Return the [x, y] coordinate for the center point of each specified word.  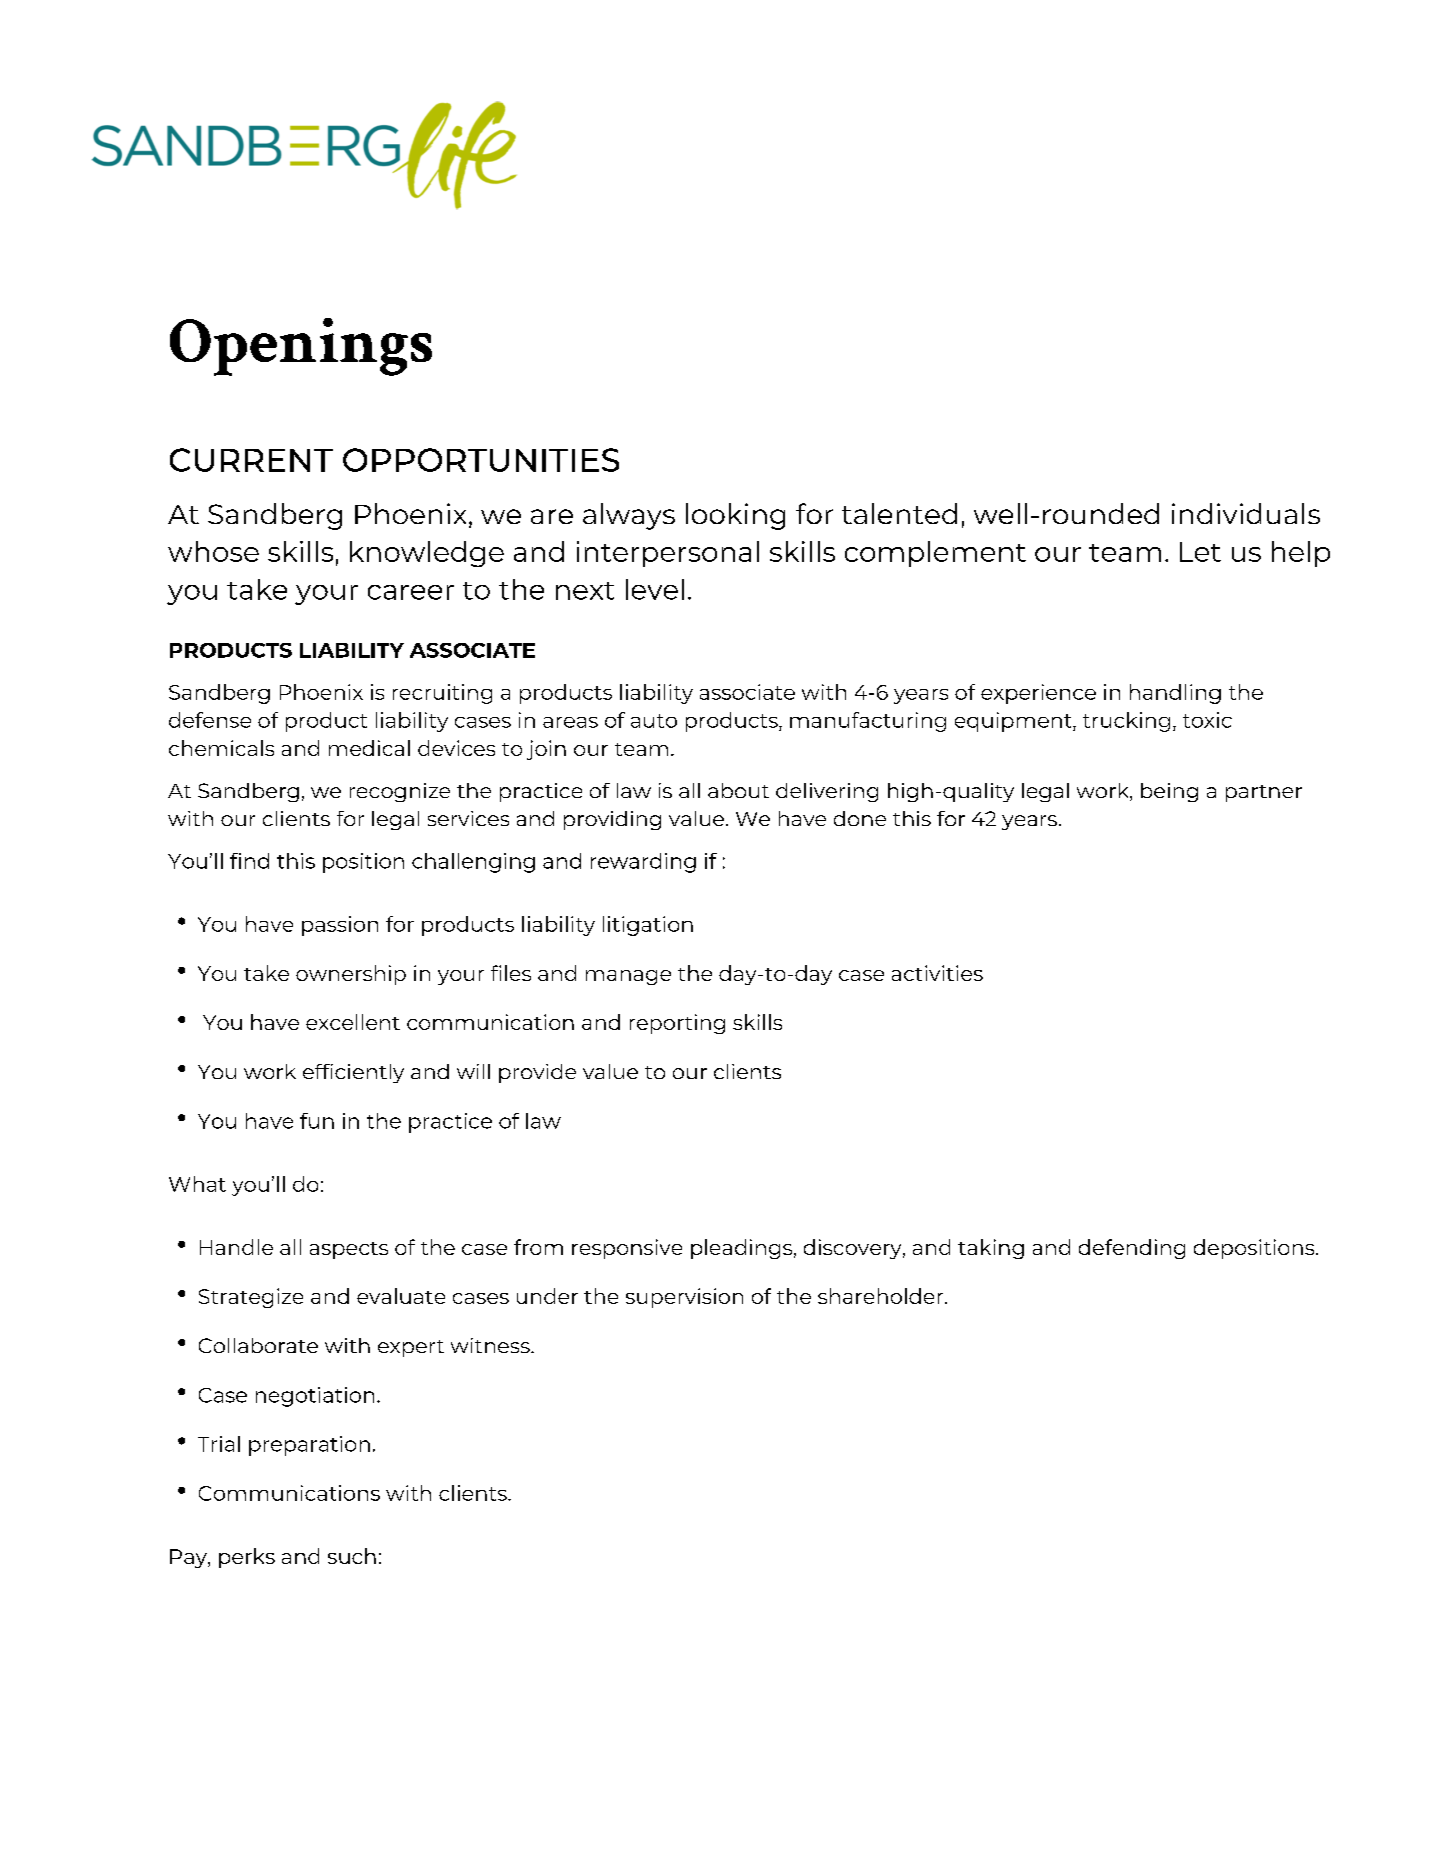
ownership [351, 975]
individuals [1246, 513]
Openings [301, 347]
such [352, 1556]
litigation [648, 926]
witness [491, 1345]
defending [1132, 1249]
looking [735, 516]
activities [937, 973]
